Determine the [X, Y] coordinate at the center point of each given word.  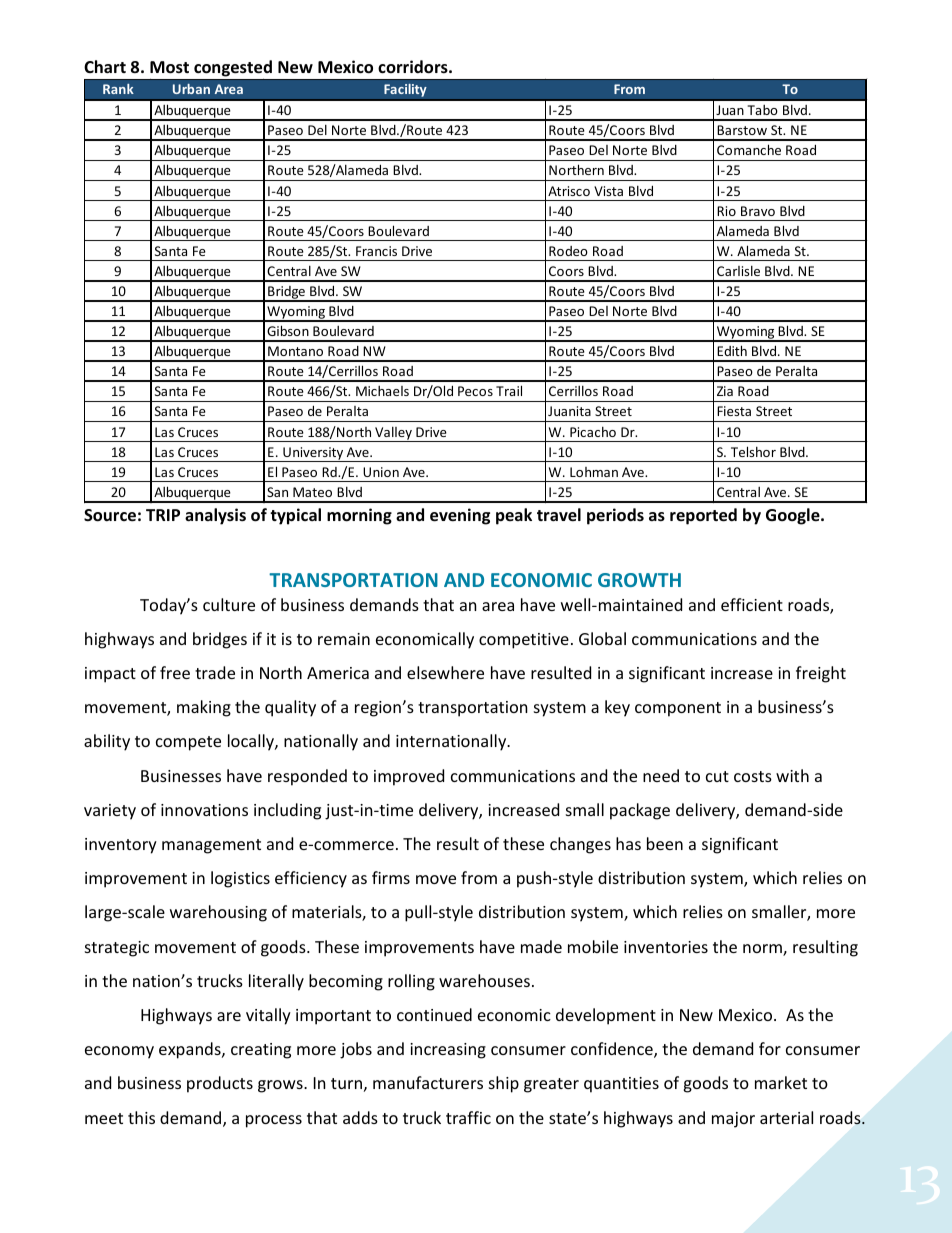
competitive [524, 641]
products [220, 1084]
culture [229, 604]
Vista [608, 191]
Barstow [742, 130]
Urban [191, 89]
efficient [752, 604]
